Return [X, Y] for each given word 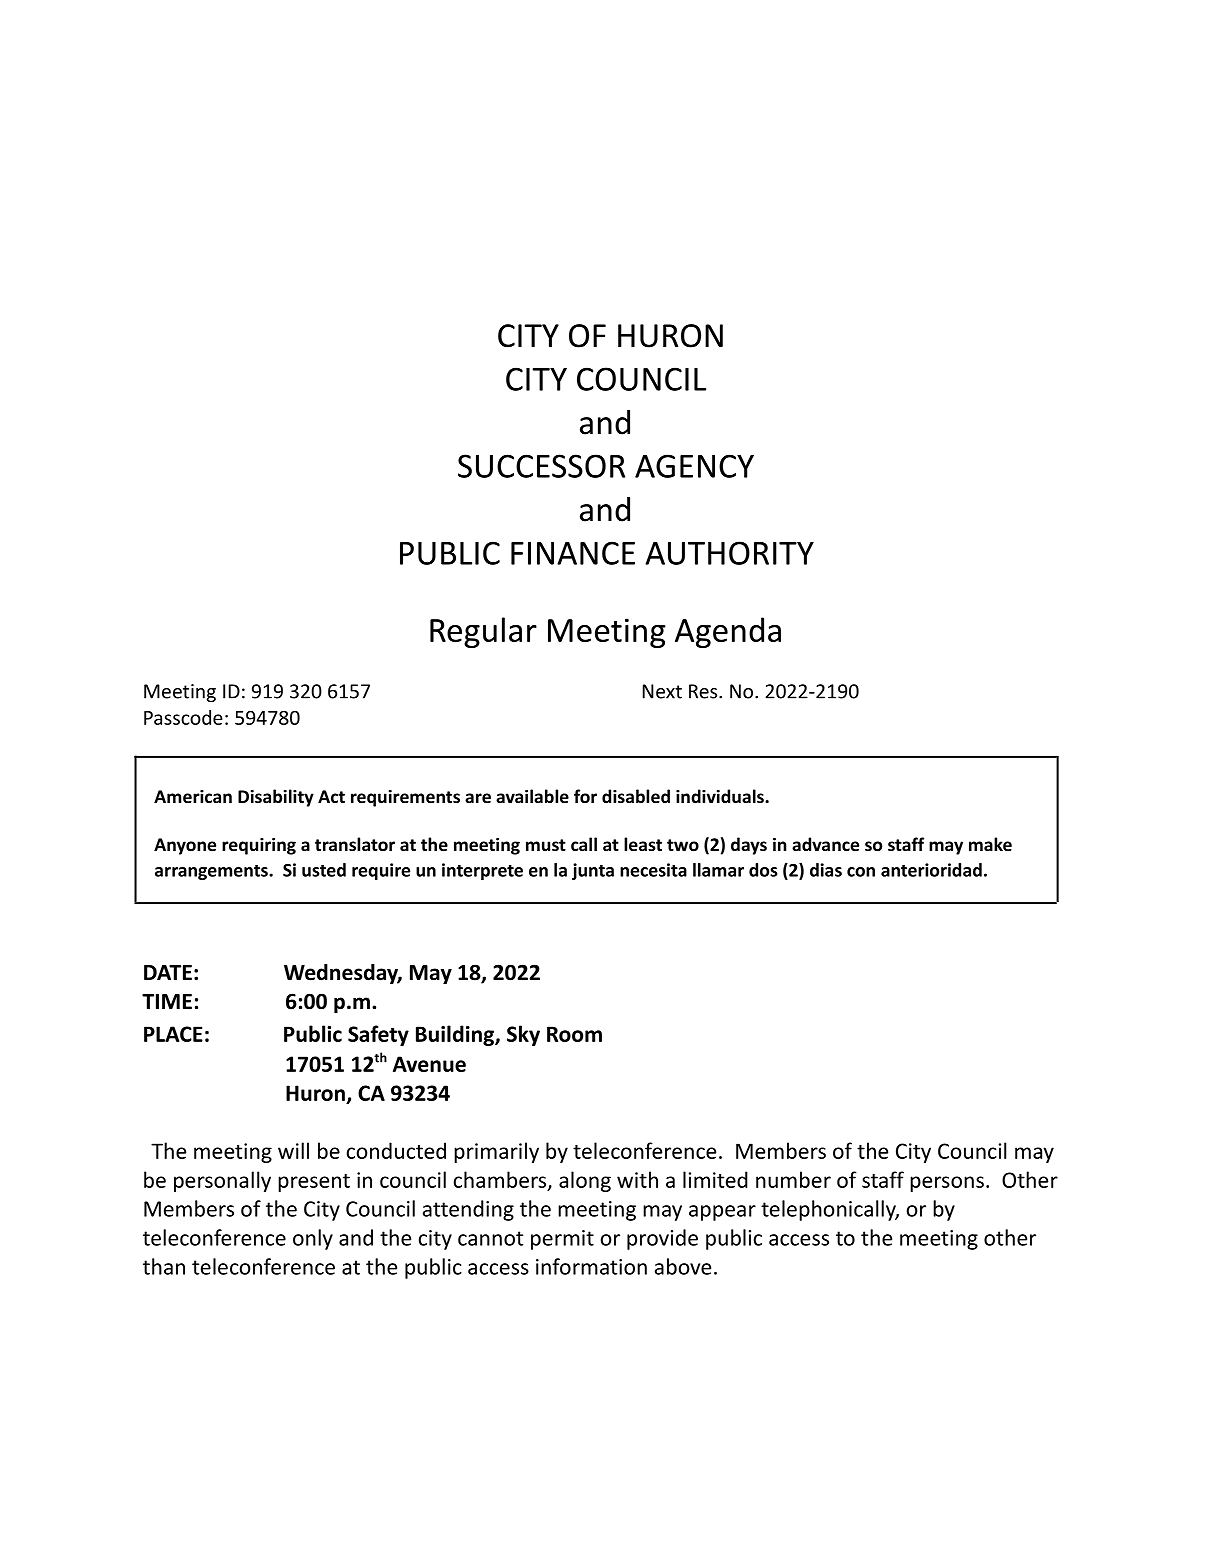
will [293, 1150]
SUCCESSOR [541, 466]
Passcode [183, 717]
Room [574, 1034]
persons [947, 1184]
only [313, 1239]
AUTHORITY [729, 553]
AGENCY [694, 466]
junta [593, 871]
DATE [168, 972]
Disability [276, 798]
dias [826, 870]
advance [825, 844]
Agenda [728, 632]
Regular [483, 632]
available [532, 796]
